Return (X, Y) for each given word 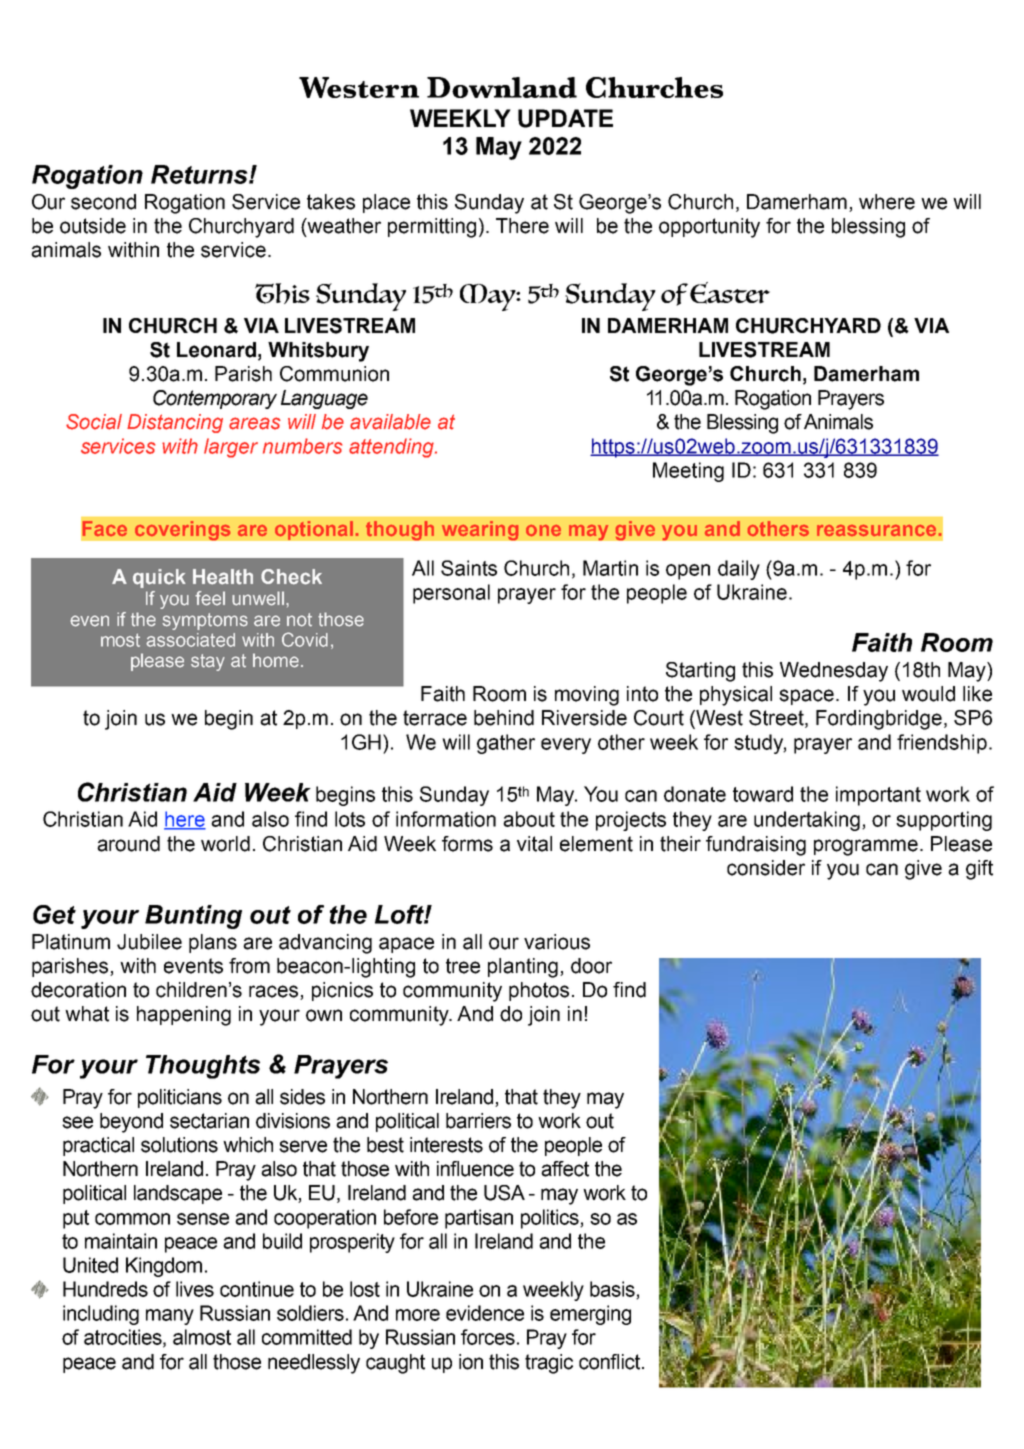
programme (866, 847)
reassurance (876, 530)
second (103, 202)
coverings (183, 531)
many (170, 1317)
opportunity (709, 228)
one (543, 530)
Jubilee (149, 942)
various (557, 942)
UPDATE (565, 118)
